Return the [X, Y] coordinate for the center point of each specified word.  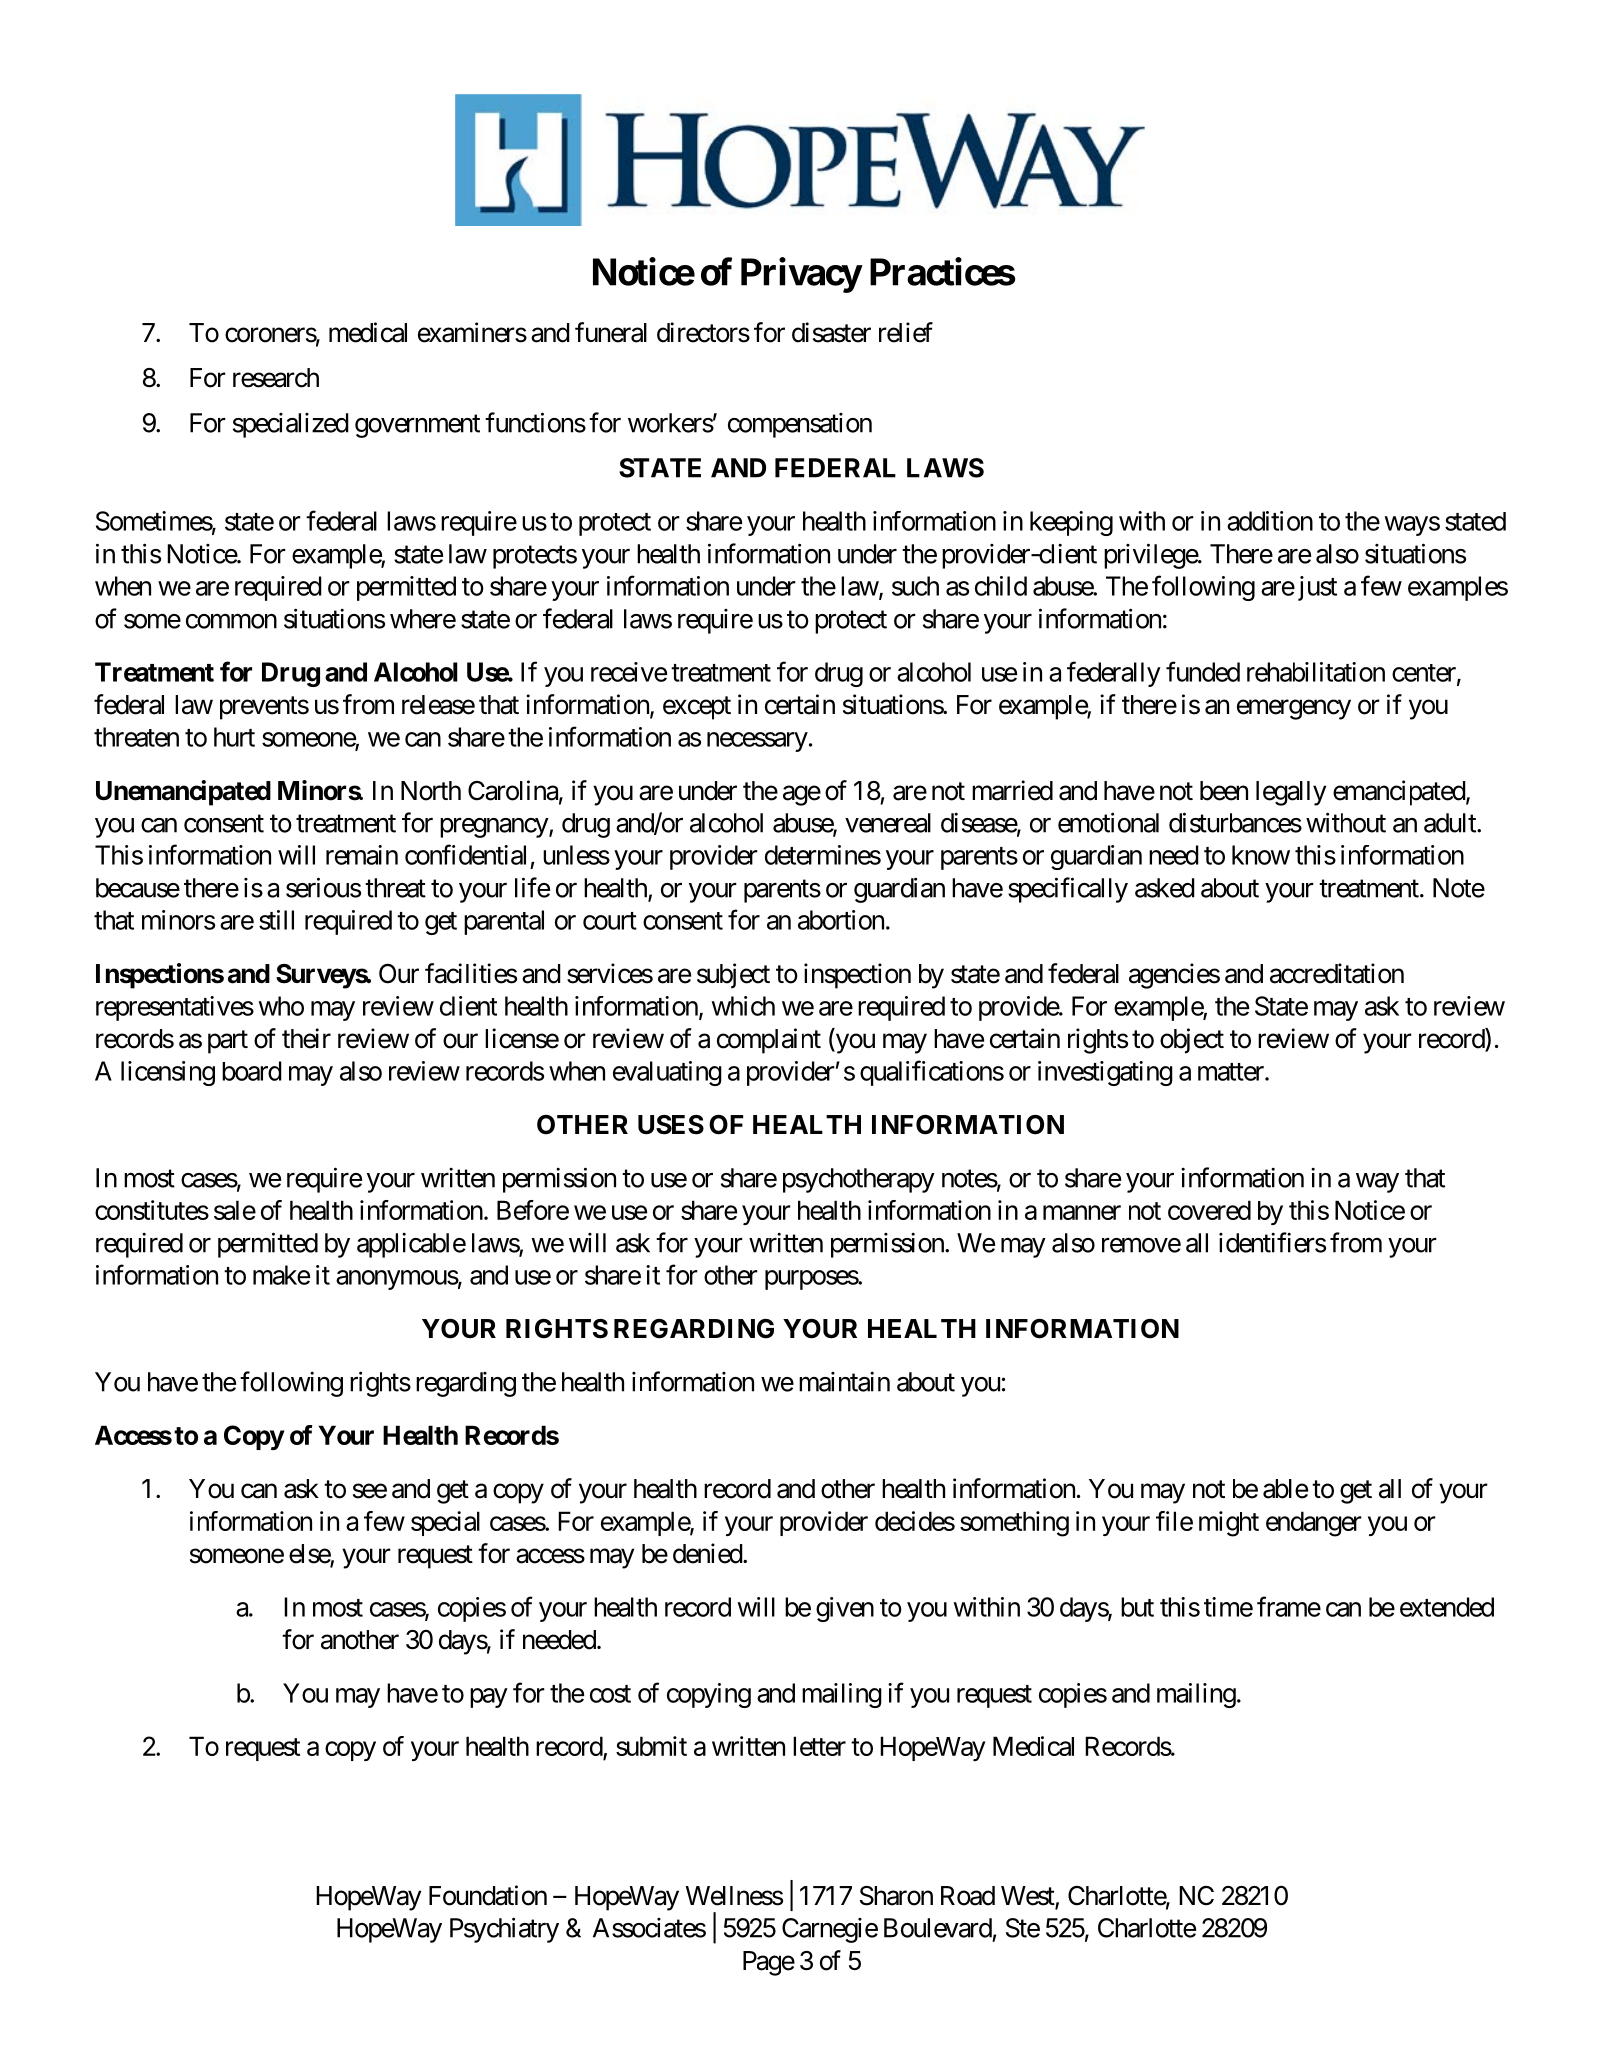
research [276, 378]
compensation [800, 425]
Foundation [488, 1895]
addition [1270, 521]
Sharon [896, 1896]
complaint [769, 1041]
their [306, 1038]
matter [1232, 1072]
